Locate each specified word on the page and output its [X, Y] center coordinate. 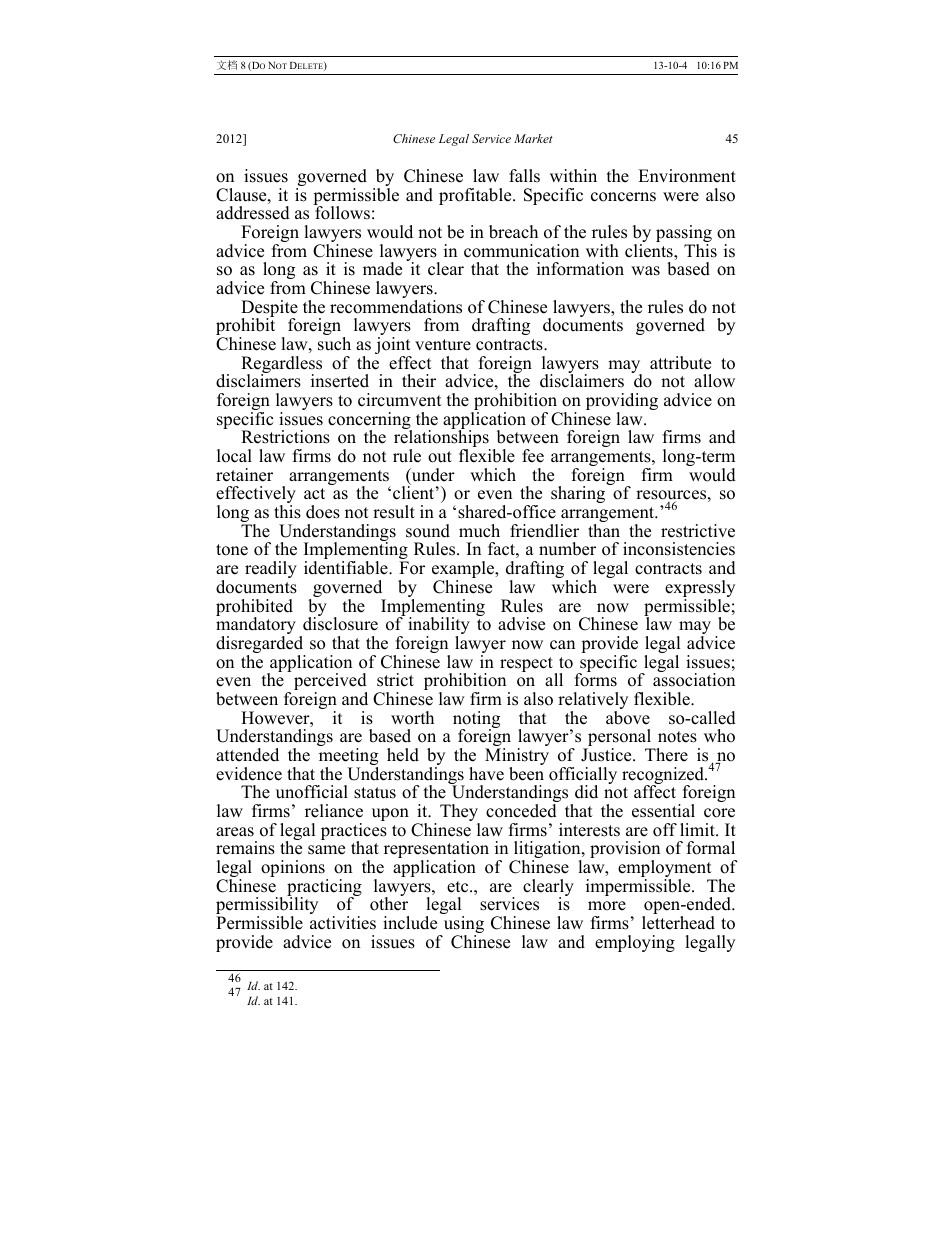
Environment [687, 176]
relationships [442, 439]
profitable [476, 196]
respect [527, 666]
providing [622, 403]
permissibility [267, 906]
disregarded [261, 646]
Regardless [281, 366]
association [694, 679]
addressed [253, 213]
